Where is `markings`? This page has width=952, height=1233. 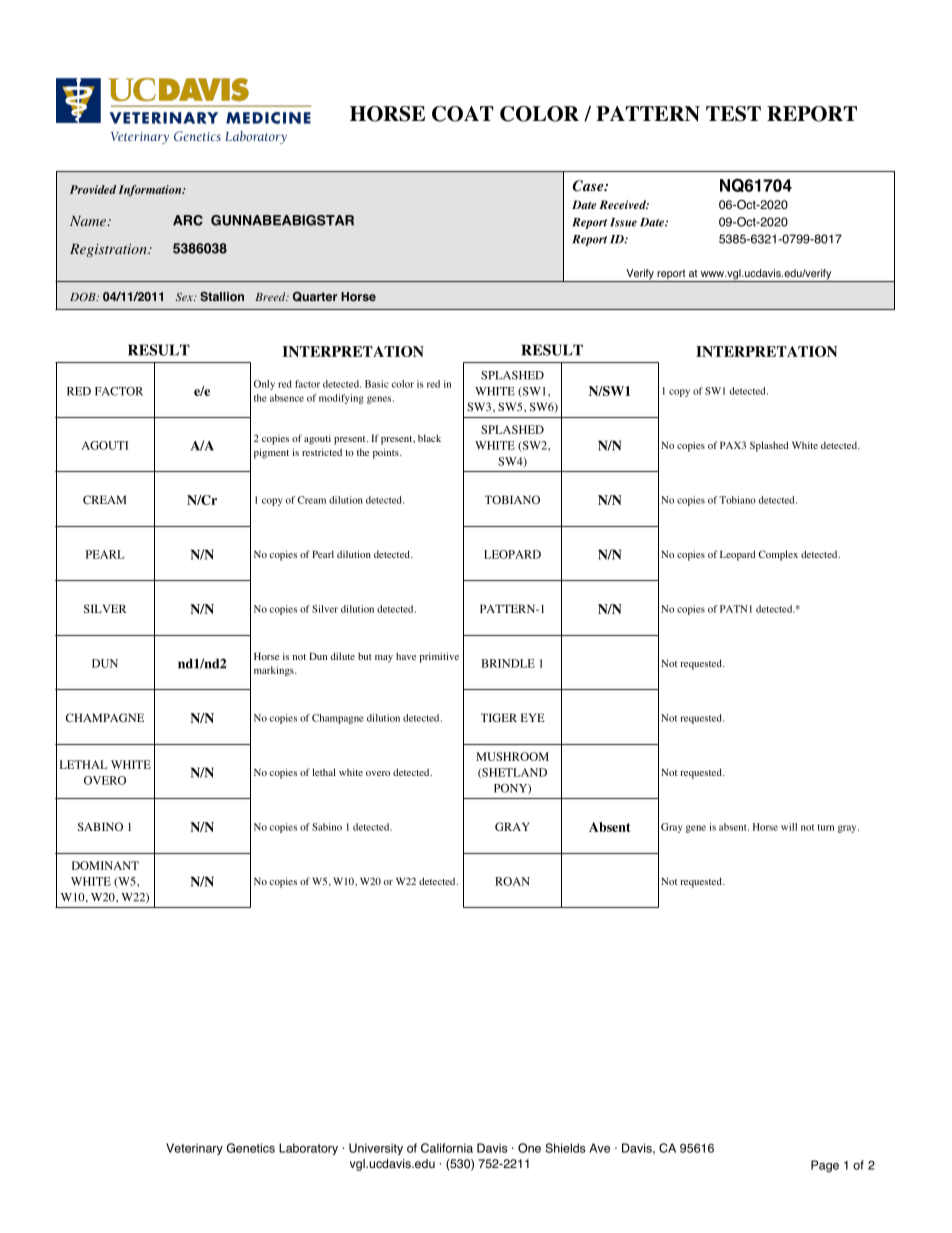
markings is located at coordinates (275, 671).
